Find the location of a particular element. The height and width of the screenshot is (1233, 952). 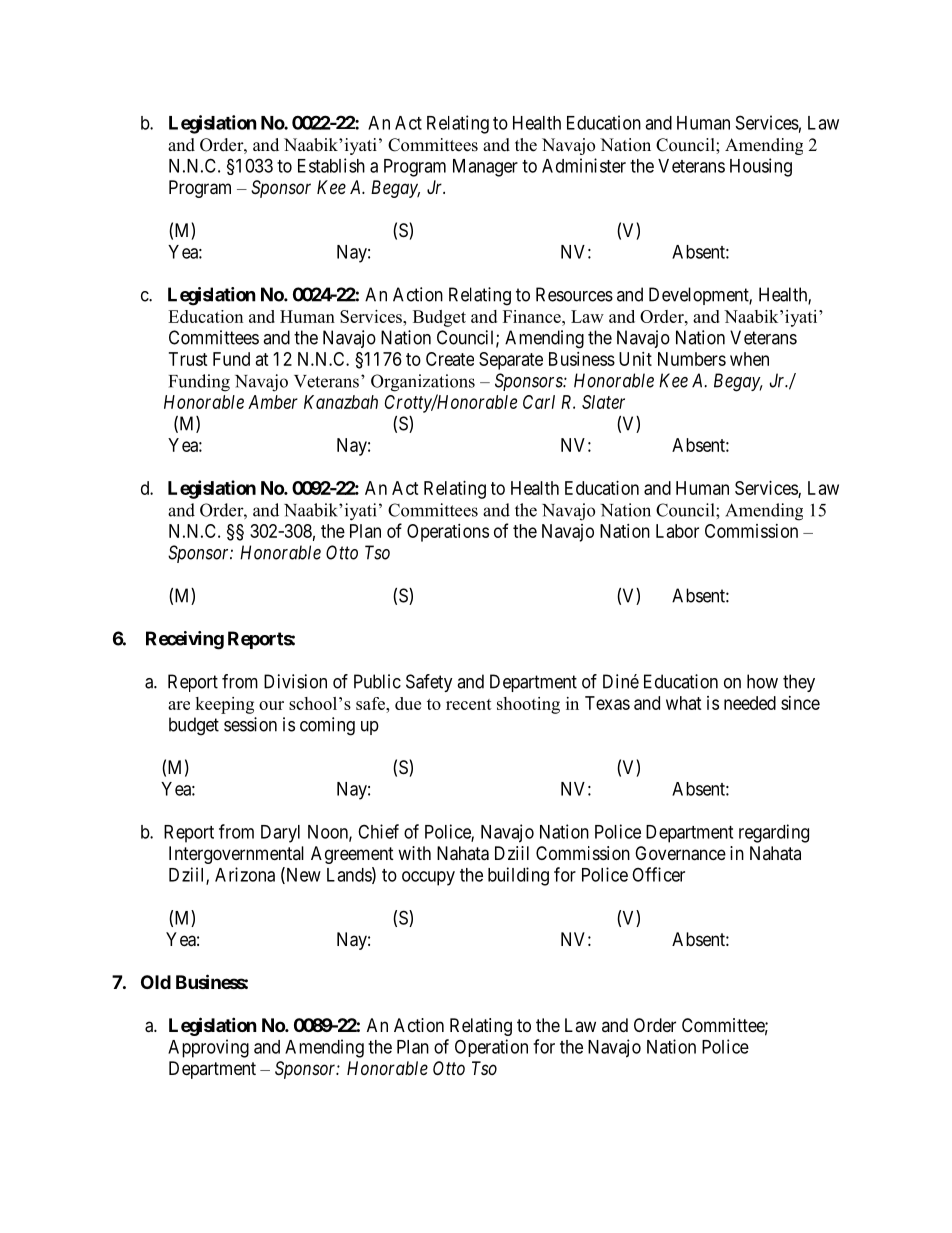

recent is located at coordinates (469, 704).
